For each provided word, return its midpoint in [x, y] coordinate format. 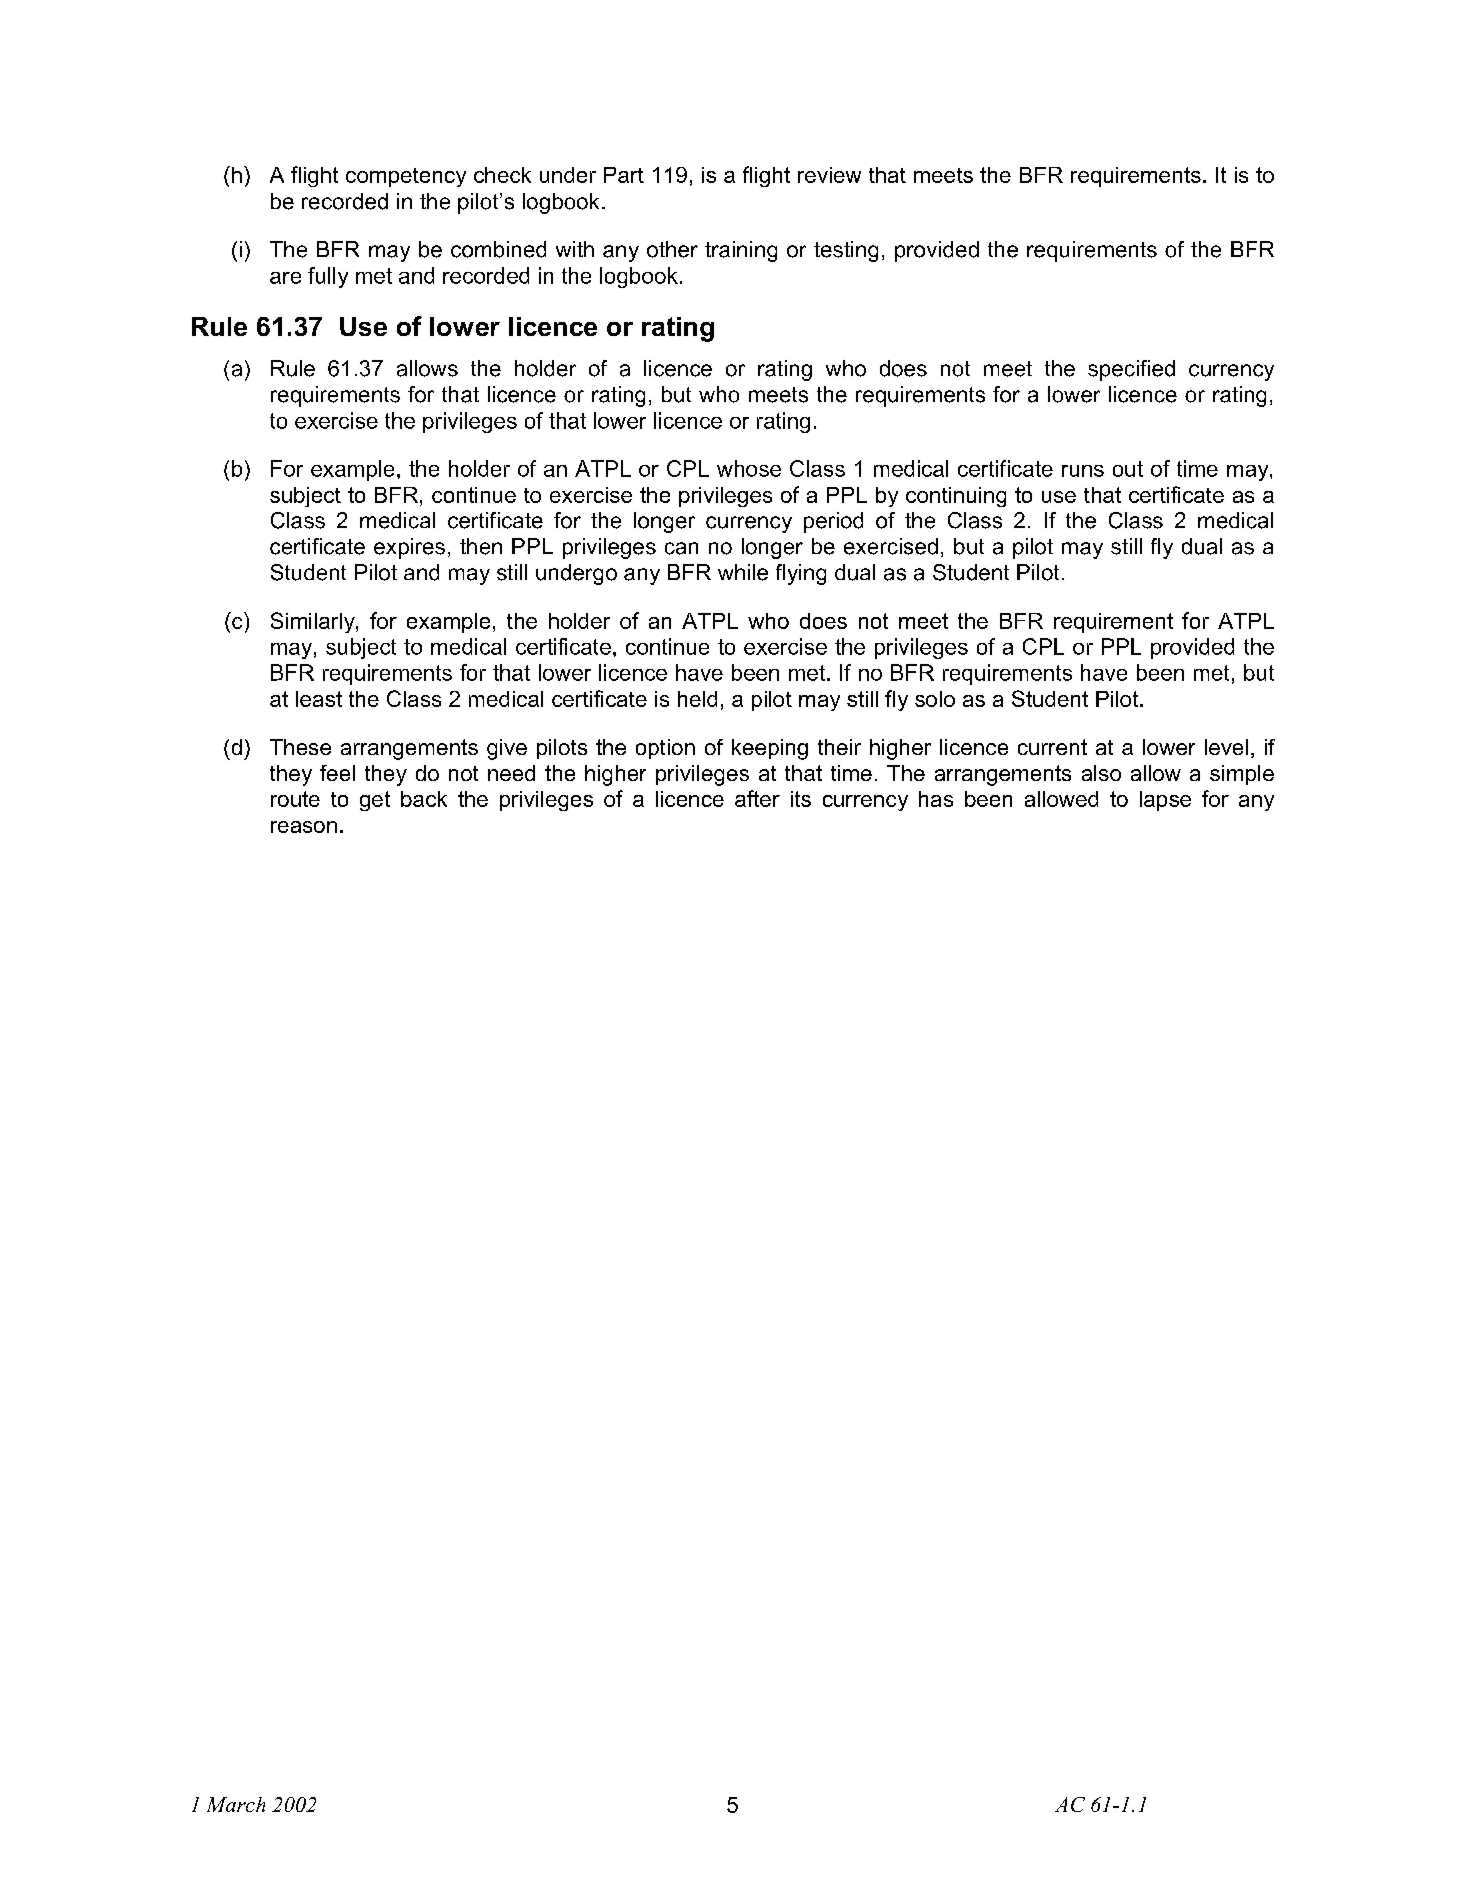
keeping [770, 749]
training [741, 251]
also [1101, 773]
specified [1131, 370]
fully [328, 277]
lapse [1165, 801]
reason [304, 827]
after [757, 798]
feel [337, 773]
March [236, 1804]
